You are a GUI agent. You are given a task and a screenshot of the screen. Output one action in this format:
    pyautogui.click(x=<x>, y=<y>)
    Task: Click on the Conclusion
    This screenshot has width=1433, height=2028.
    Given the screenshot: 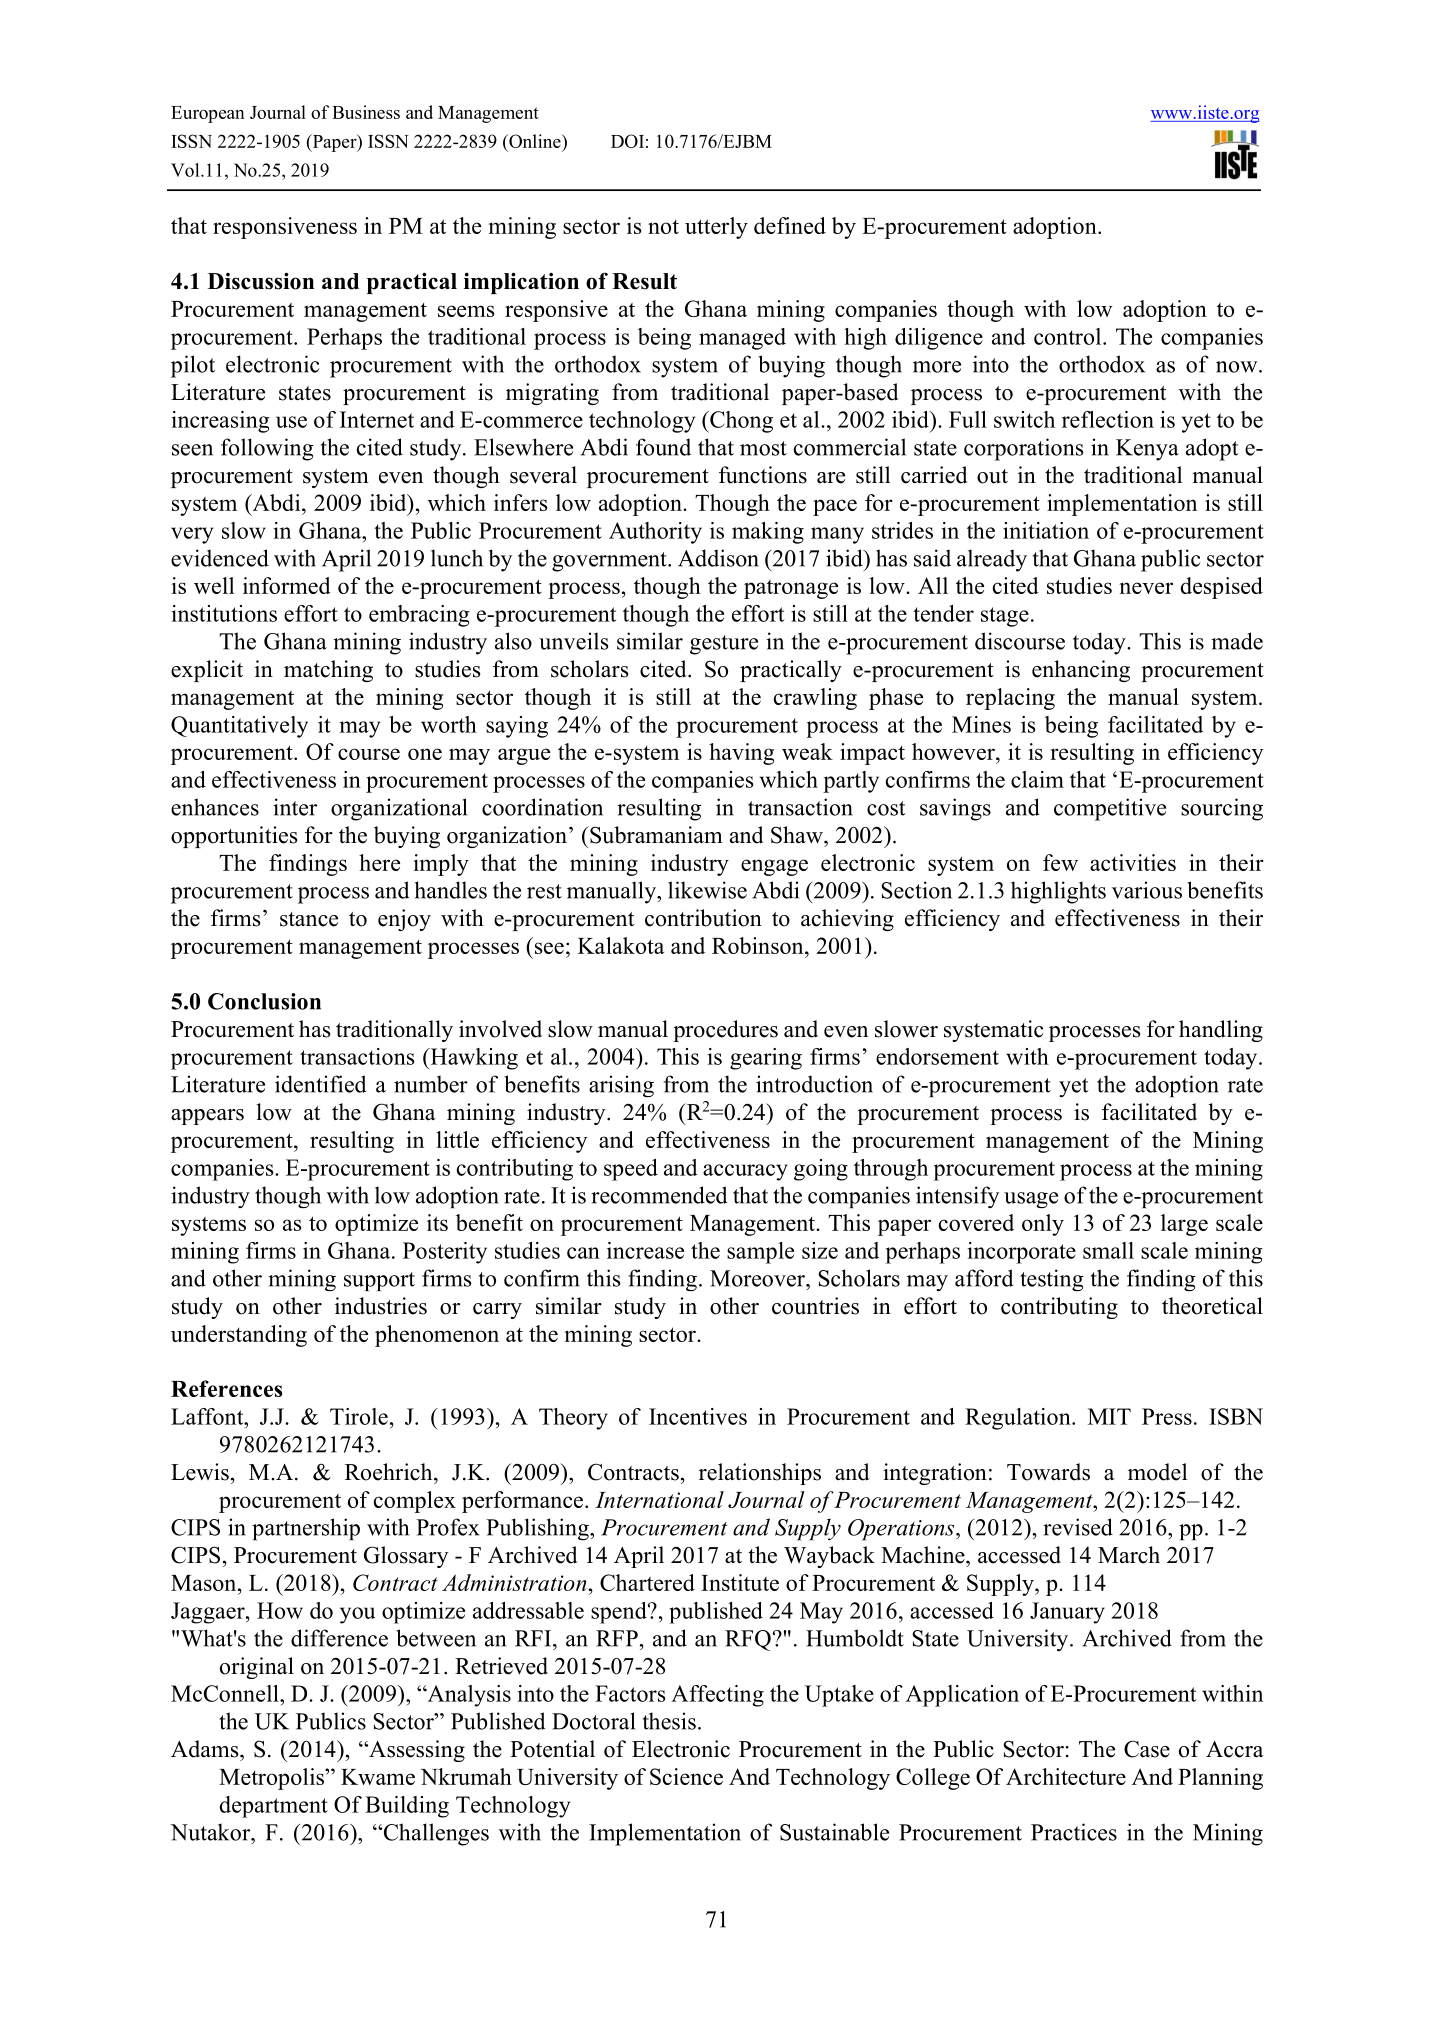 What is the action you would take?
    pyautogui.click(x=264, y=1001)
